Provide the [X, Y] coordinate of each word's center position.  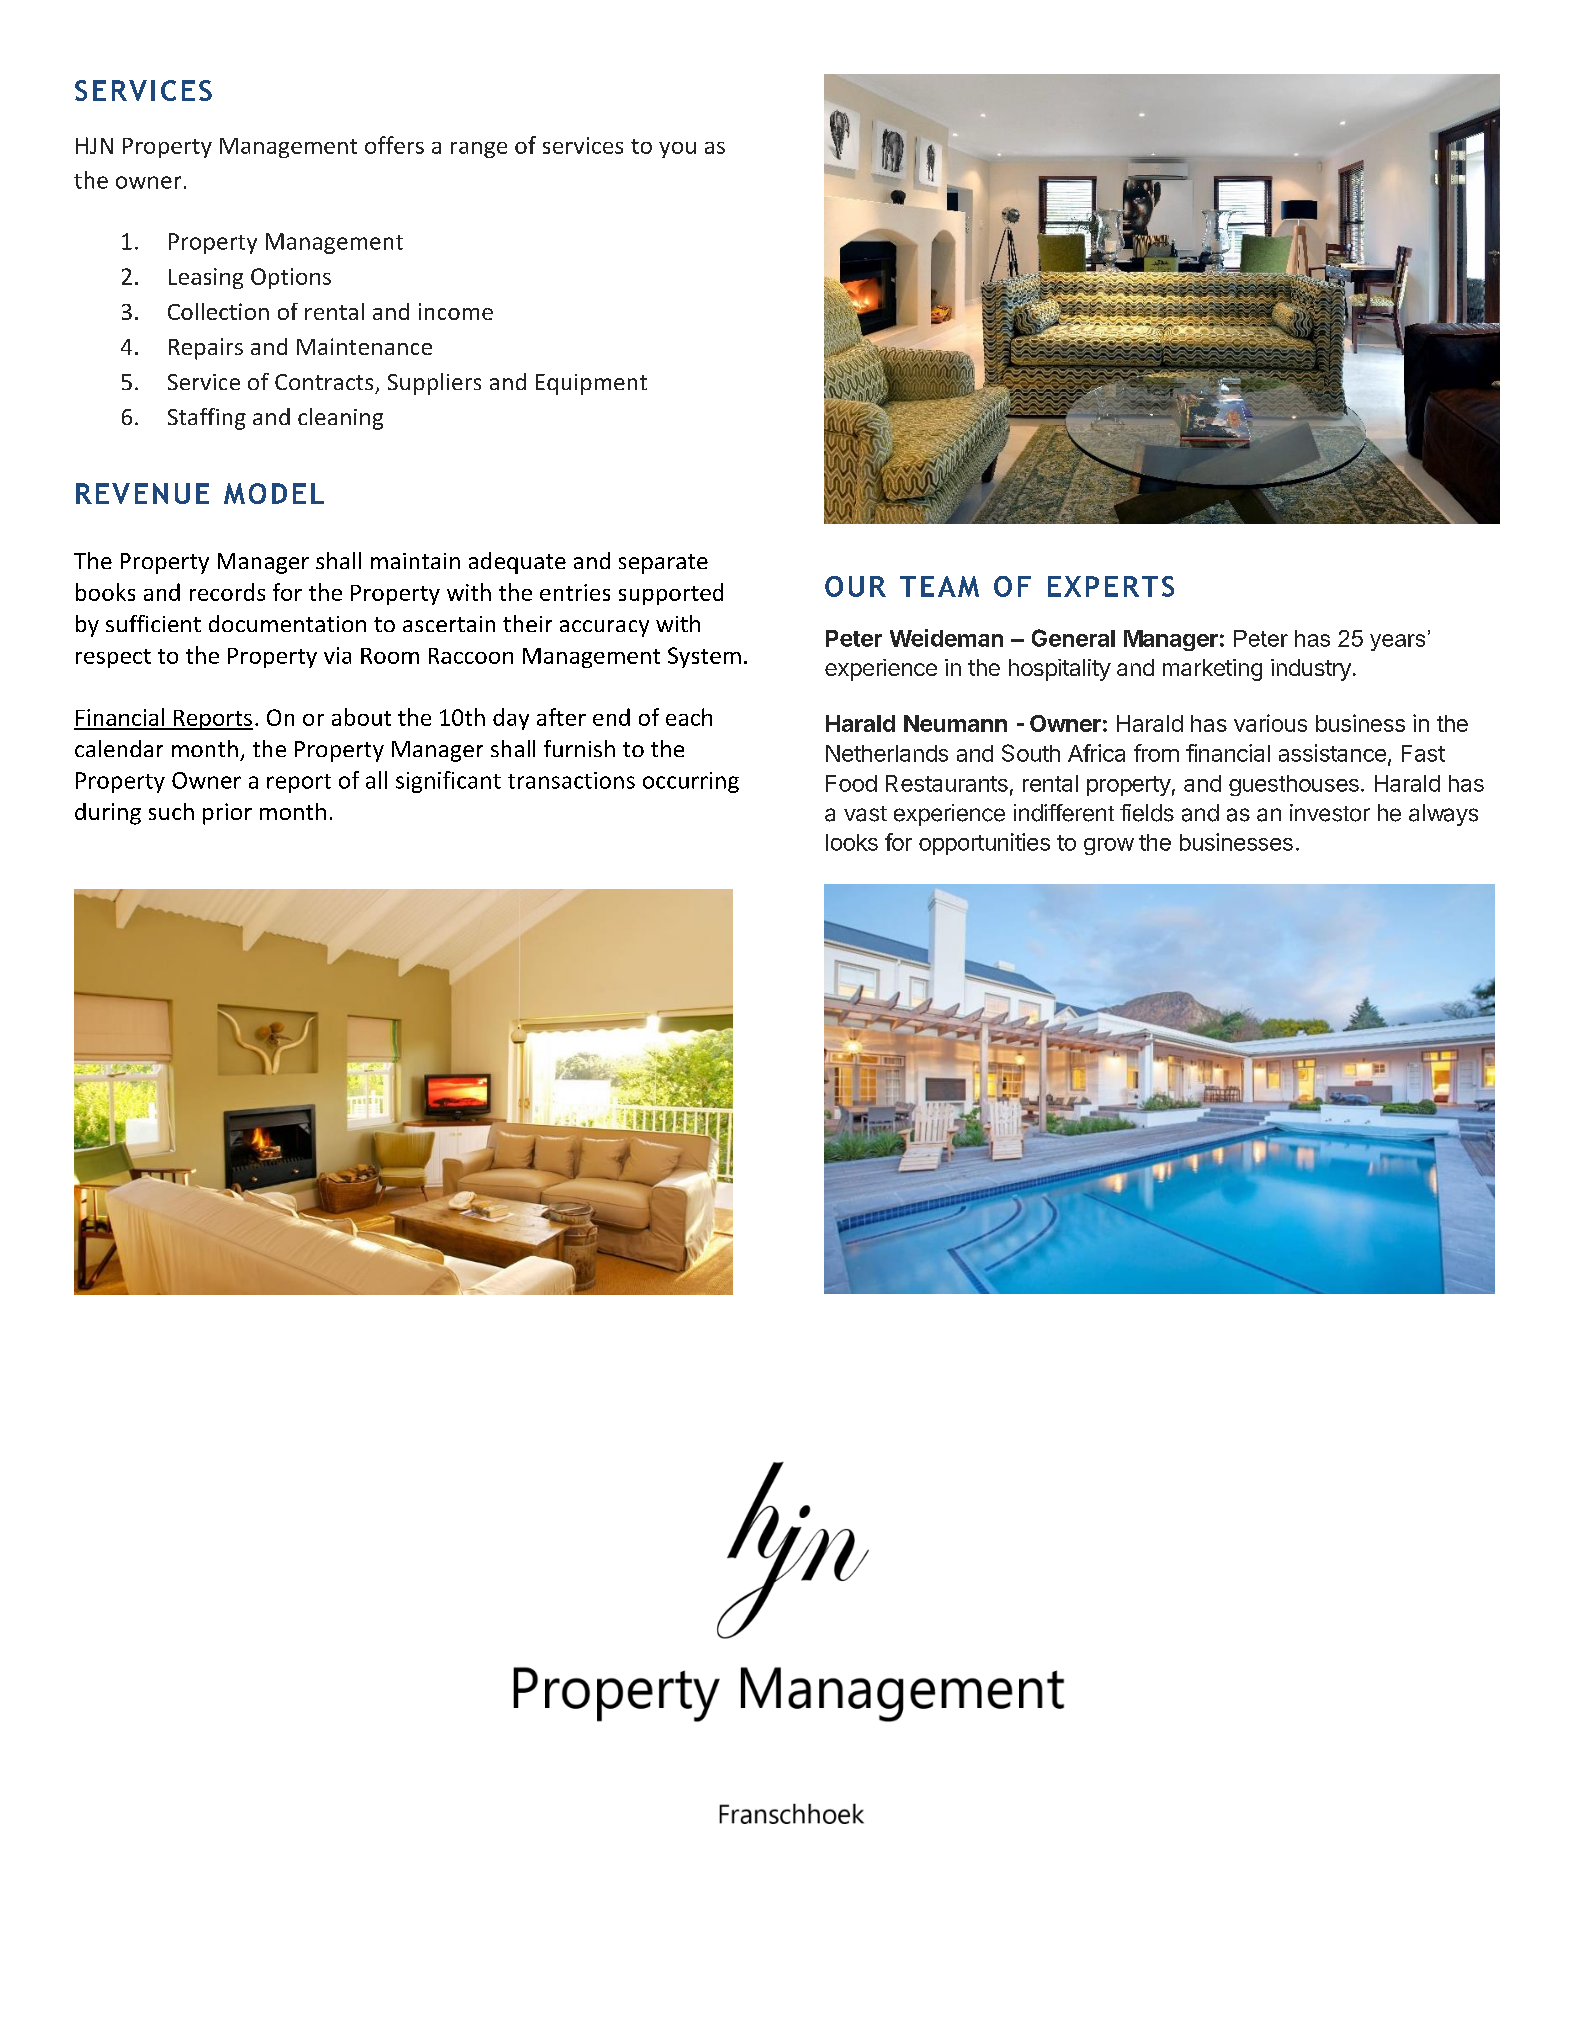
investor [1330, 813]
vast [865, 814]
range [479, 150]
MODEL [274, 493]
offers [394, 145]
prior [227, 814]
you [677, 150]
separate [663, 564]
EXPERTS [1111, 586]
